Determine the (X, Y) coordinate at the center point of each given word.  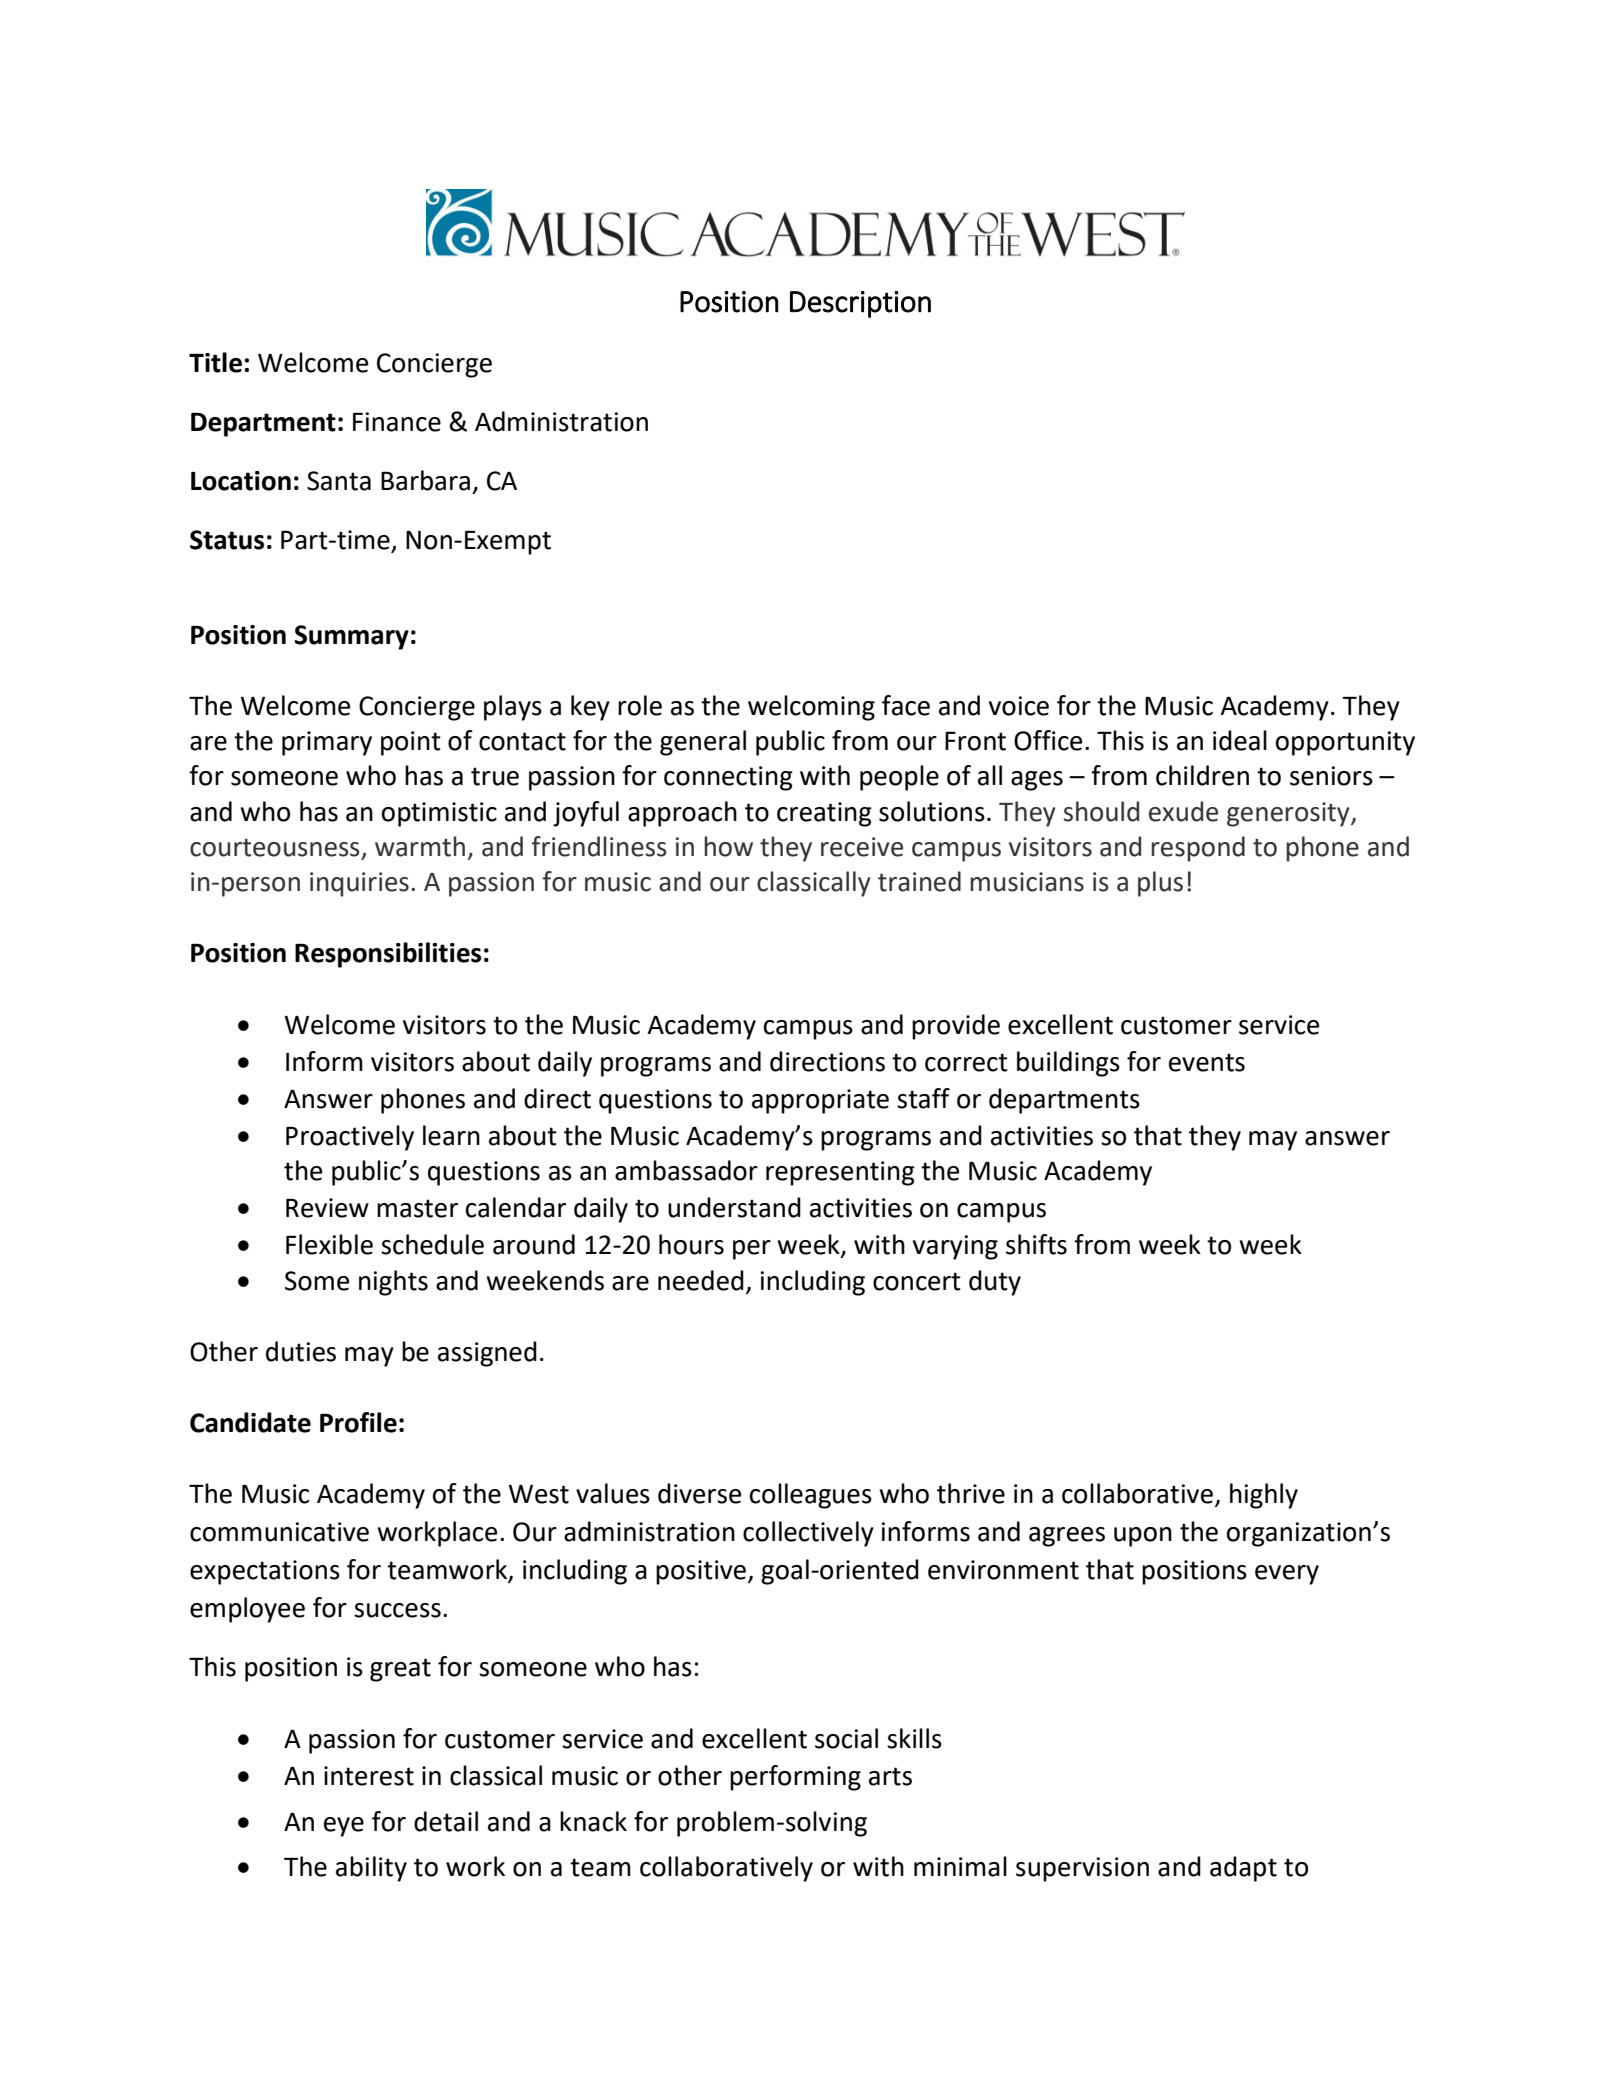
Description (860, 304)
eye (344, 1827)
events (1207, 1062)
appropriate (820, 1101)
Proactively (350, 1138)
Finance (397, 422)
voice (1019, 706)
